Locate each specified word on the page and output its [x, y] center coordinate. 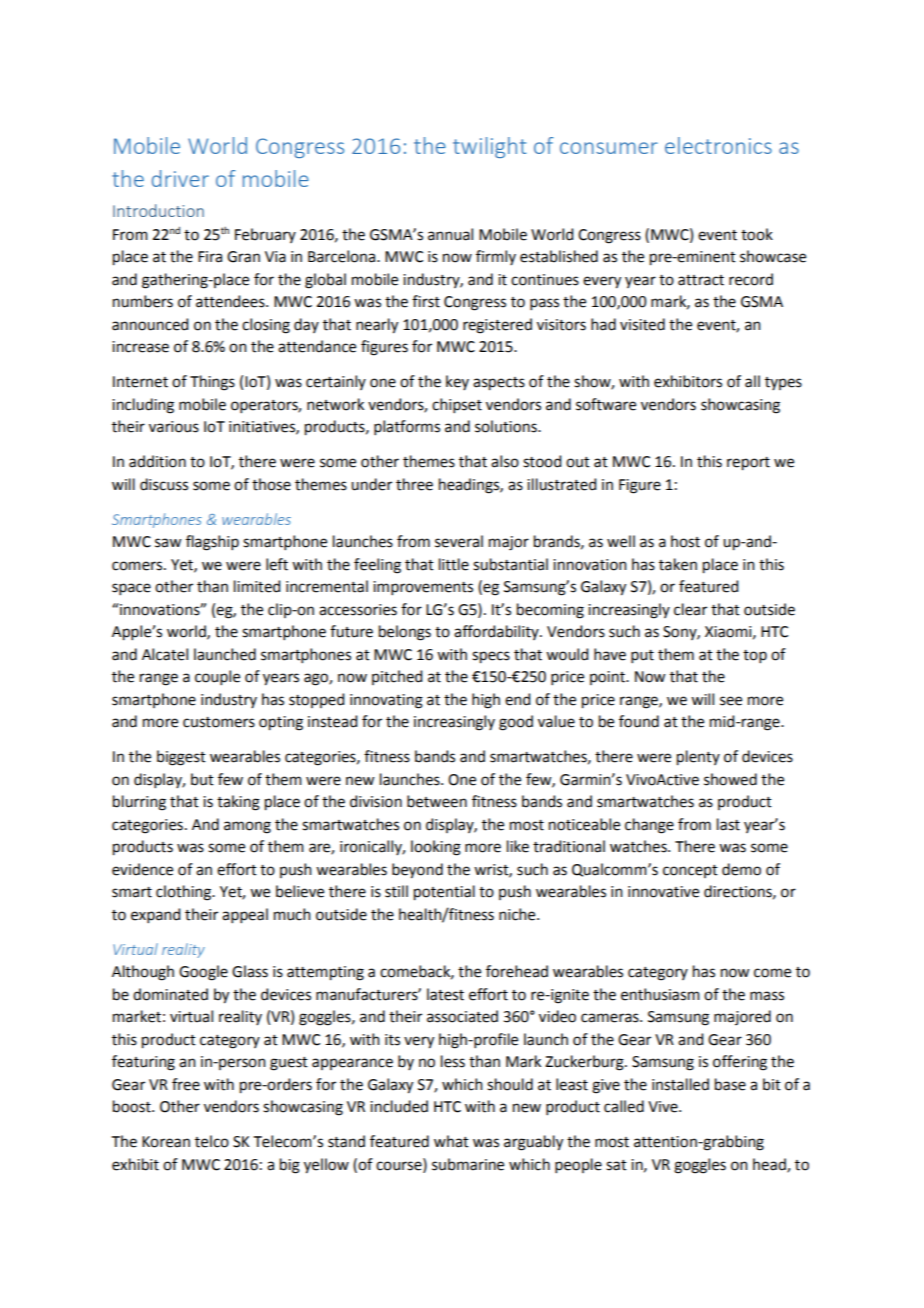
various [174, 427]
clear [690, 609]
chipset [457, 405]
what [451, 1141]
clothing [185, 893]
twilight [489, 147]
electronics [718, 145]
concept [690, 871]
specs [491, 657]
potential [444, 893]
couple [217, 677]
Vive [664, 1107]
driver [180, 178]
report [748, 464]
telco [212, 1141]
